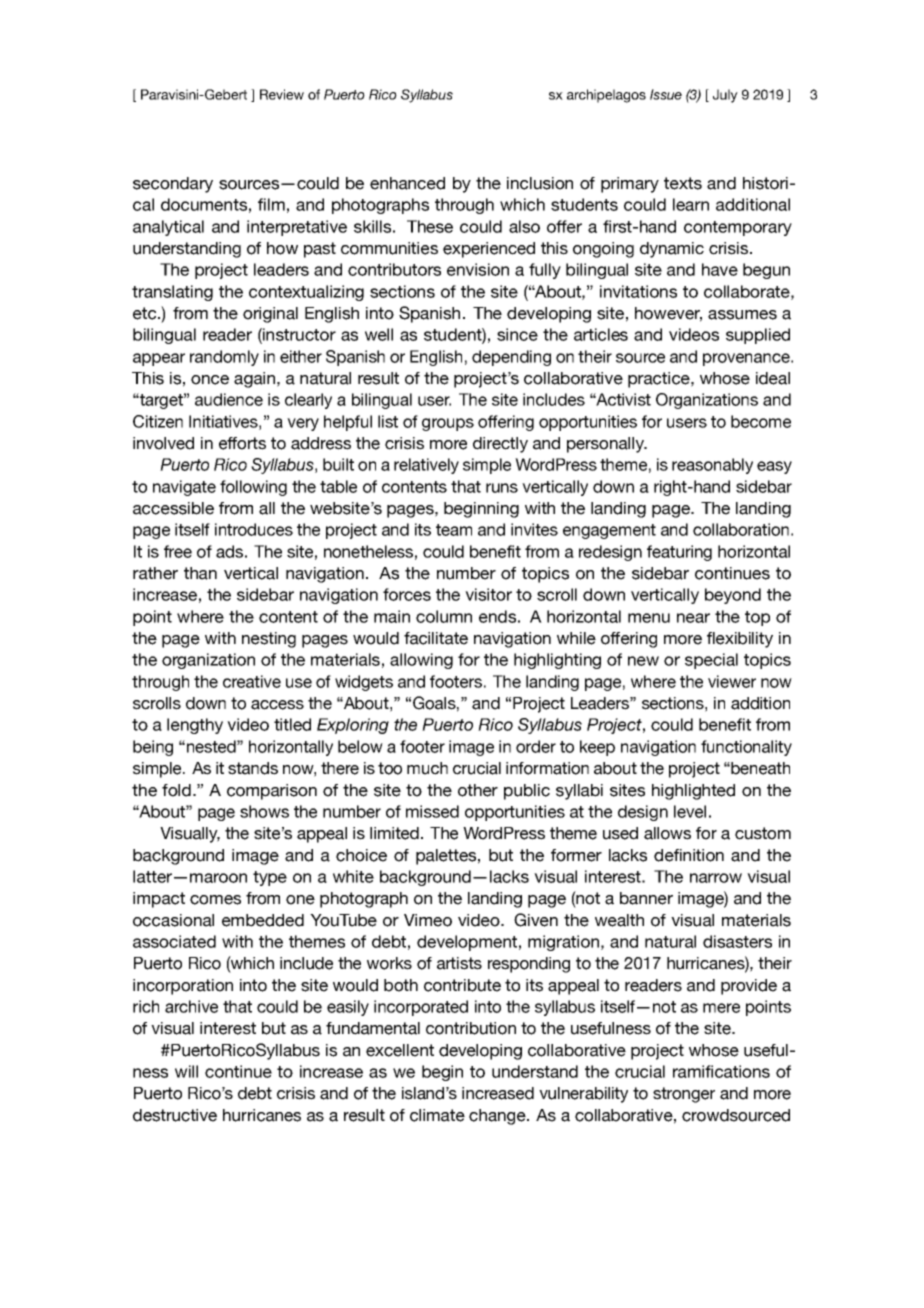  What do you see at coordinates (454, 530) in the document?
I see `team` at bounding box center [454, 530].
